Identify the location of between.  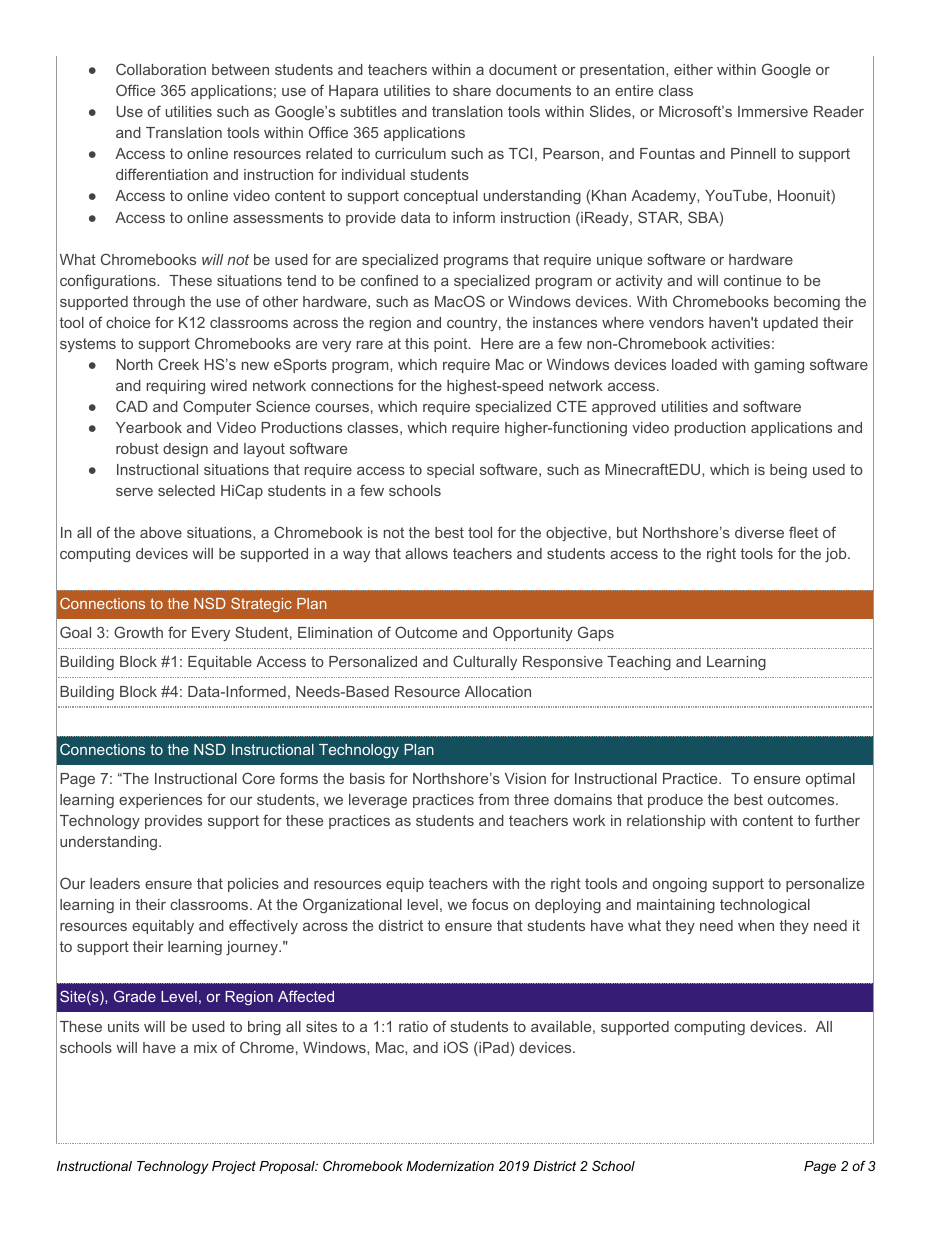
(240, 69).
